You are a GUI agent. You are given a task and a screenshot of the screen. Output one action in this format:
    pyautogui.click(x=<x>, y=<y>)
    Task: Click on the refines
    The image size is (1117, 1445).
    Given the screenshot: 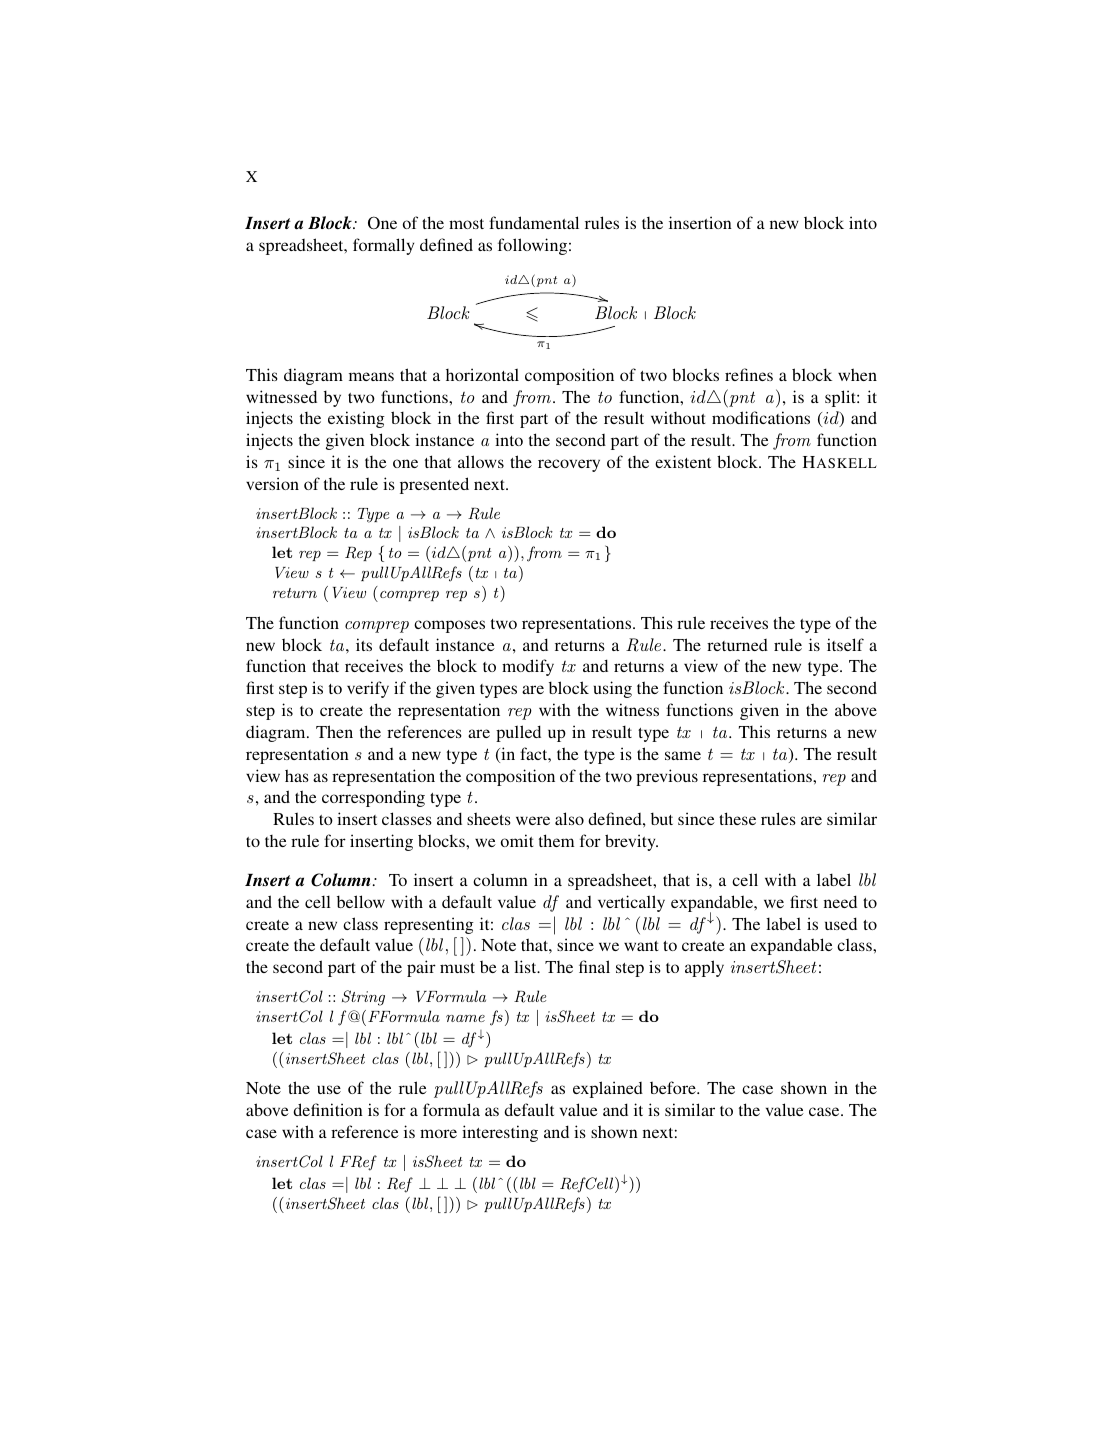 What is the action you would take?
    pyautogui.click(x=749, y=374)
